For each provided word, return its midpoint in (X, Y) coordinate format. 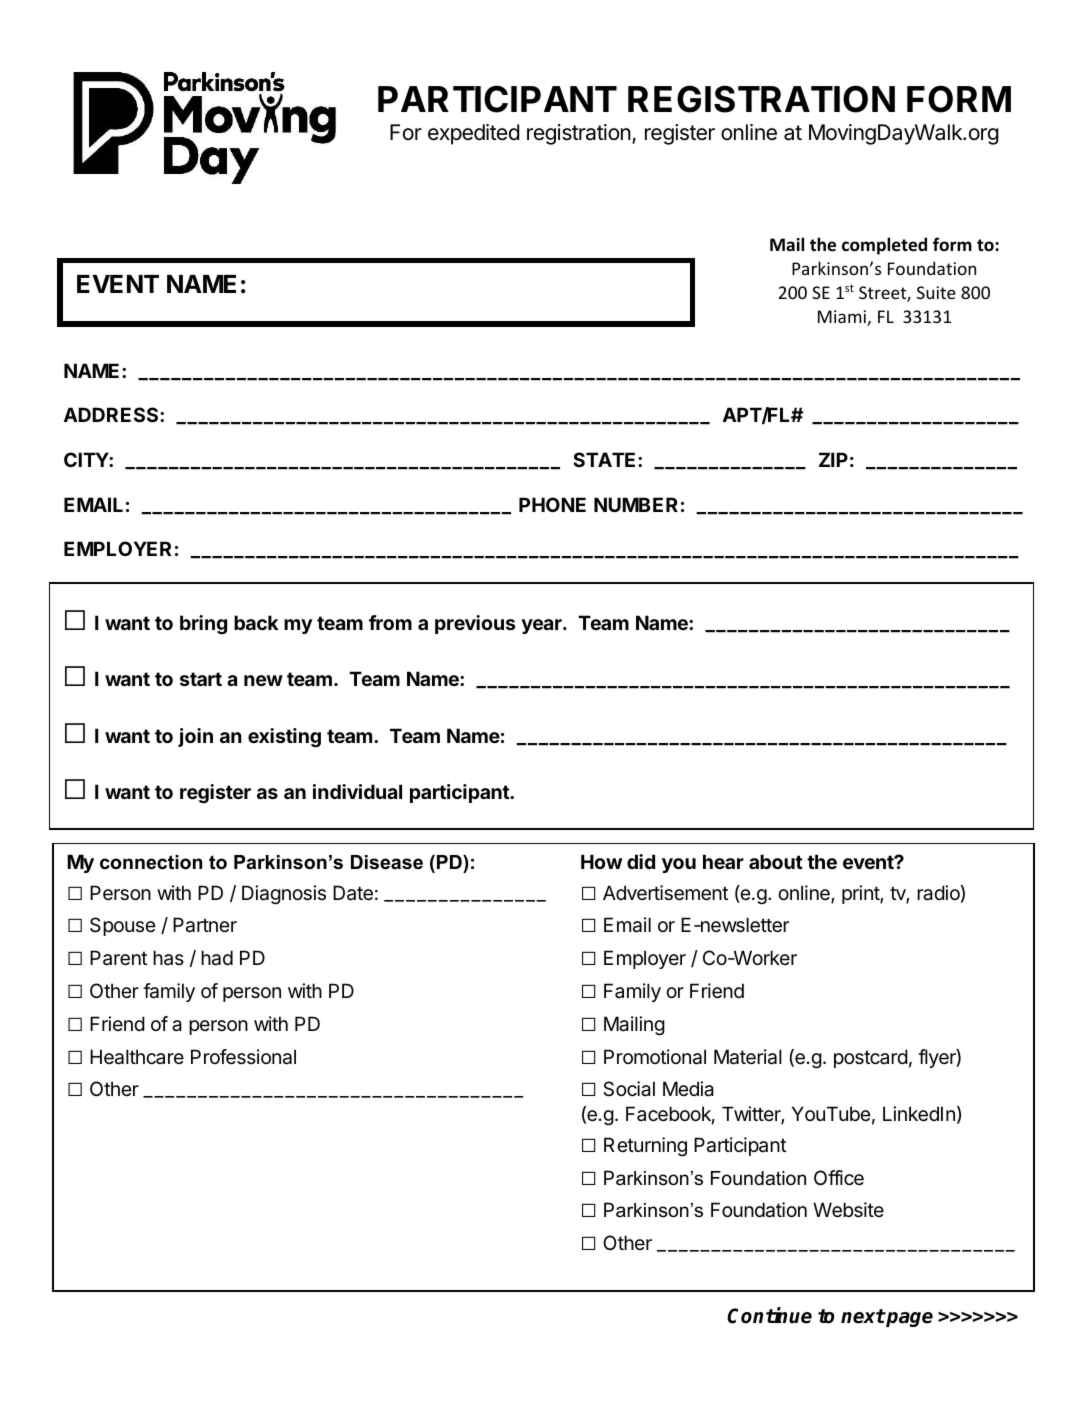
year (542, 626)
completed (884, 246)
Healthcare (137, 1057)
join (195, 737)
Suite (936, 292)
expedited (473, 134)
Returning (645, 1146)
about (776, 861)
